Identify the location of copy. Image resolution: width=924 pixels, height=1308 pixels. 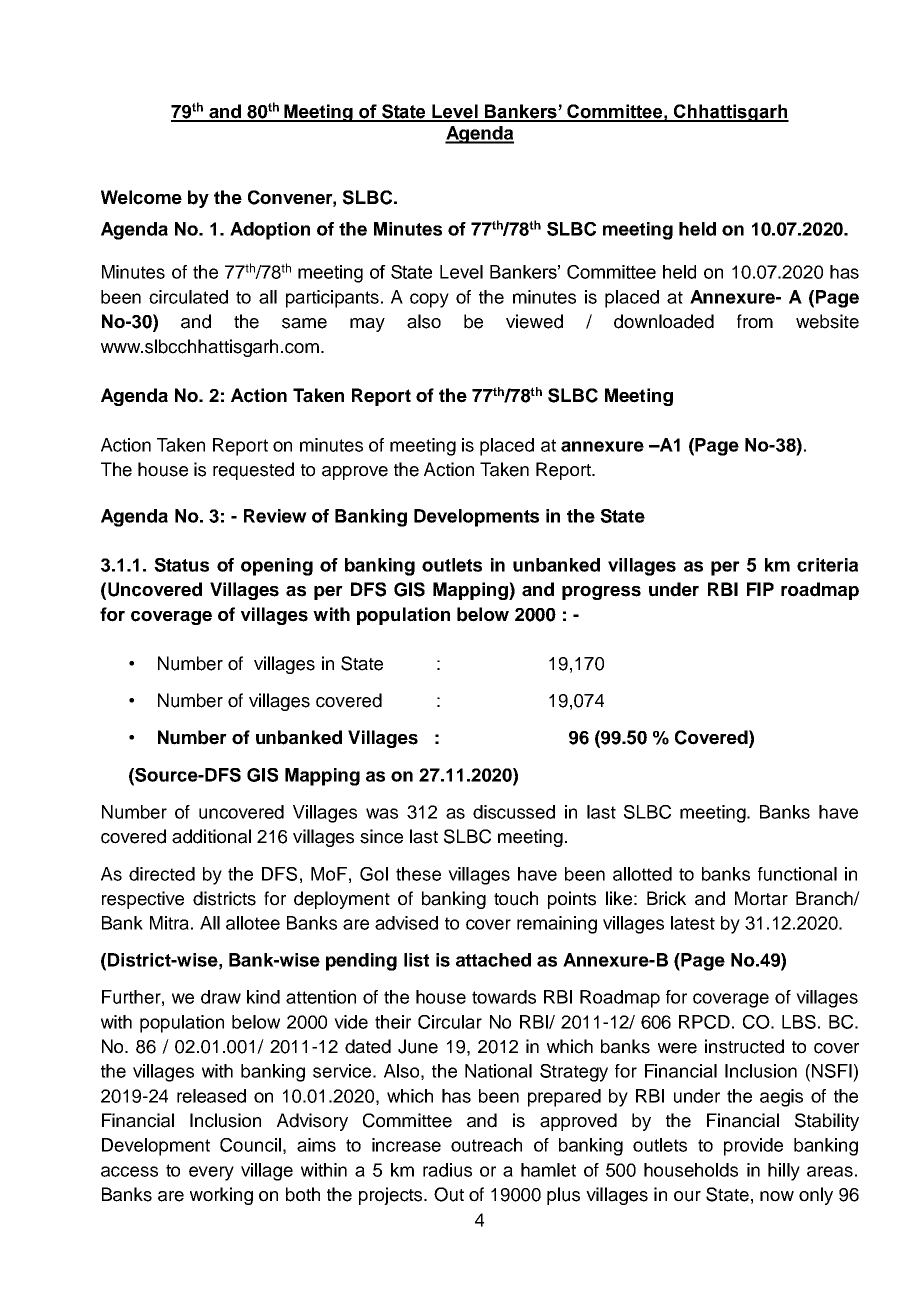
(429, 300).
